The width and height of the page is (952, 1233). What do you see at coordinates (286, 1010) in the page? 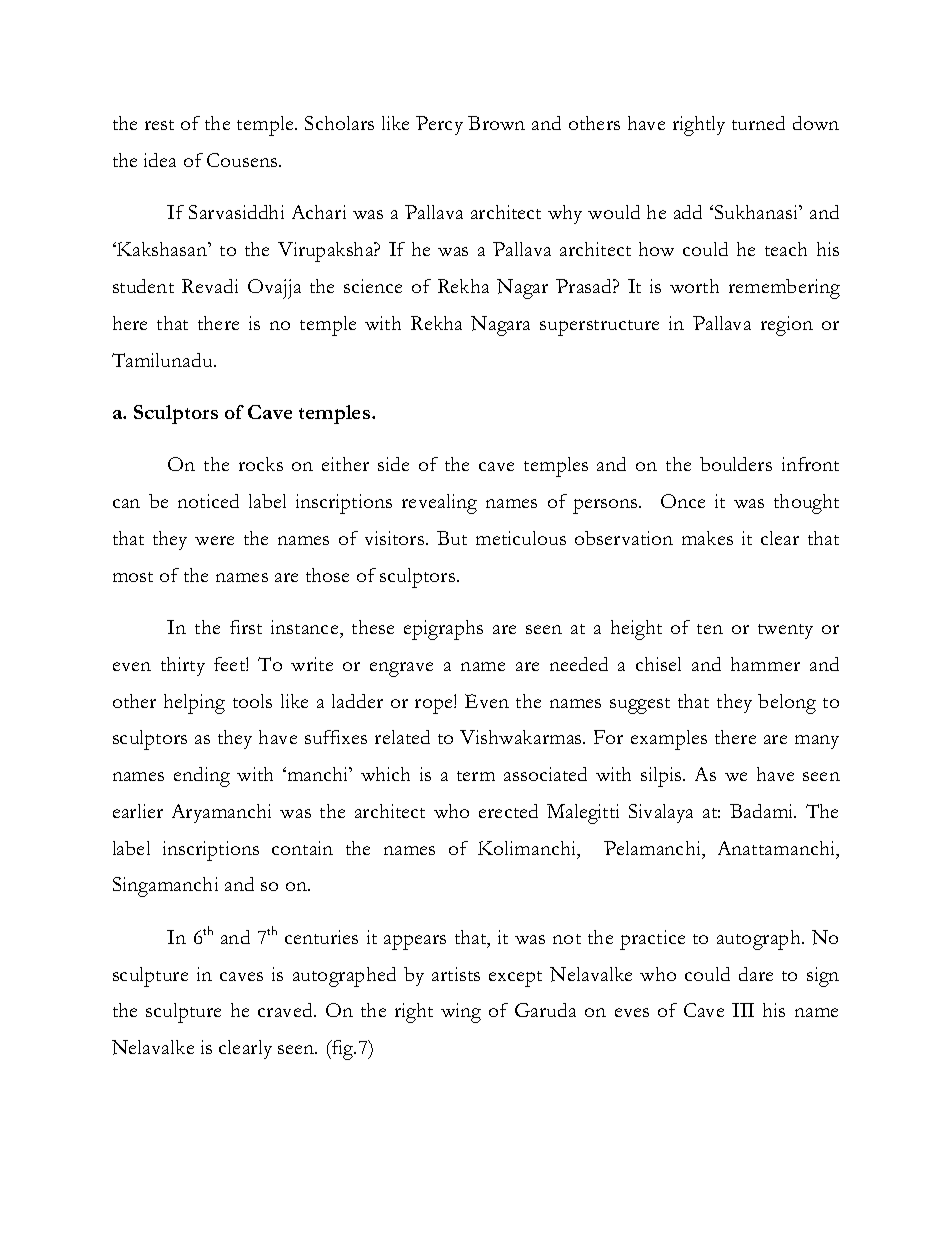
I see `craved` at bounding box center [286, 1010].
